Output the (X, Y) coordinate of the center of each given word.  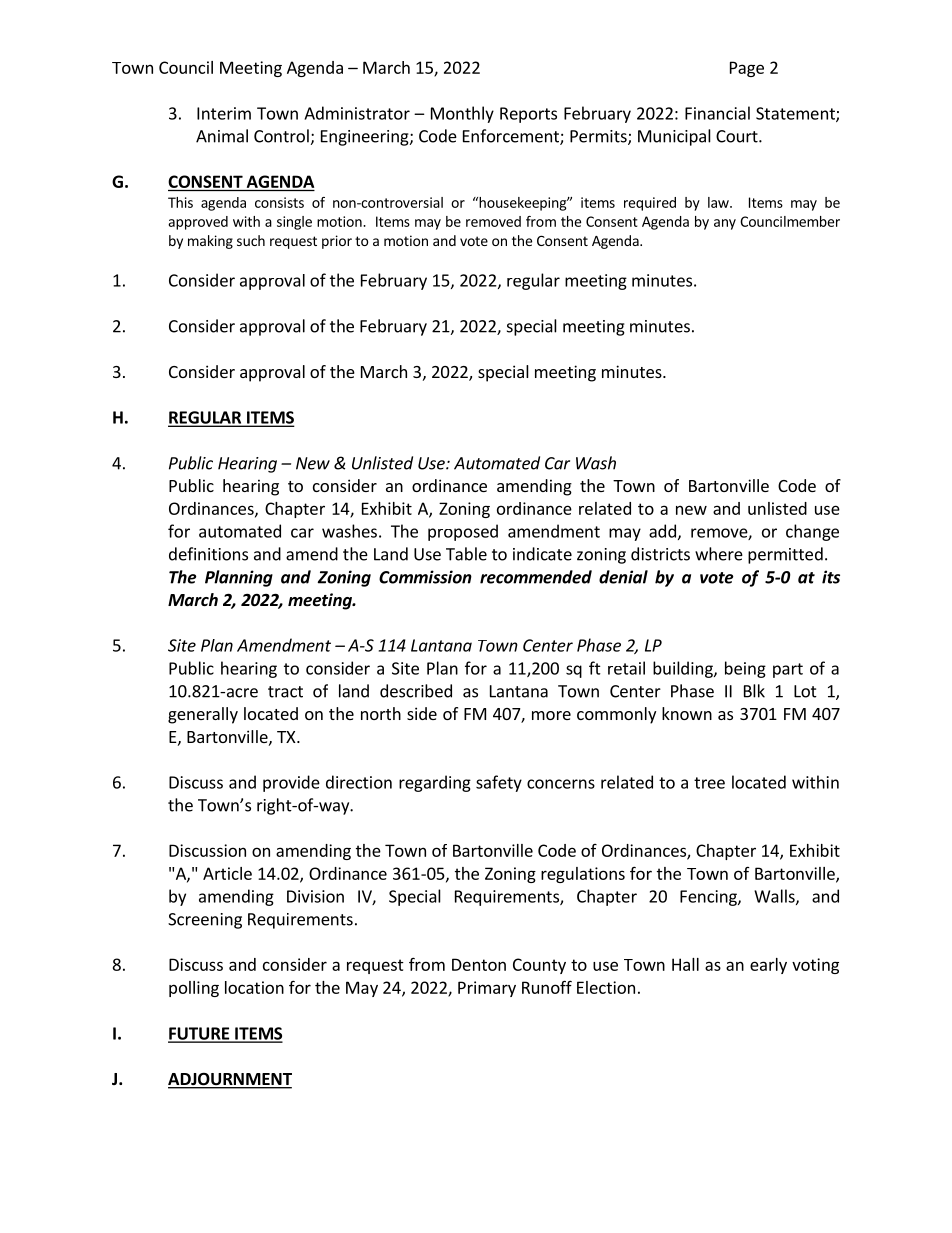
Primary (487, 989)
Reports (528, 115)
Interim (224, 113)
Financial (717, 113)
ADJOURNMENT (230, 1080)
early (768, 966)
